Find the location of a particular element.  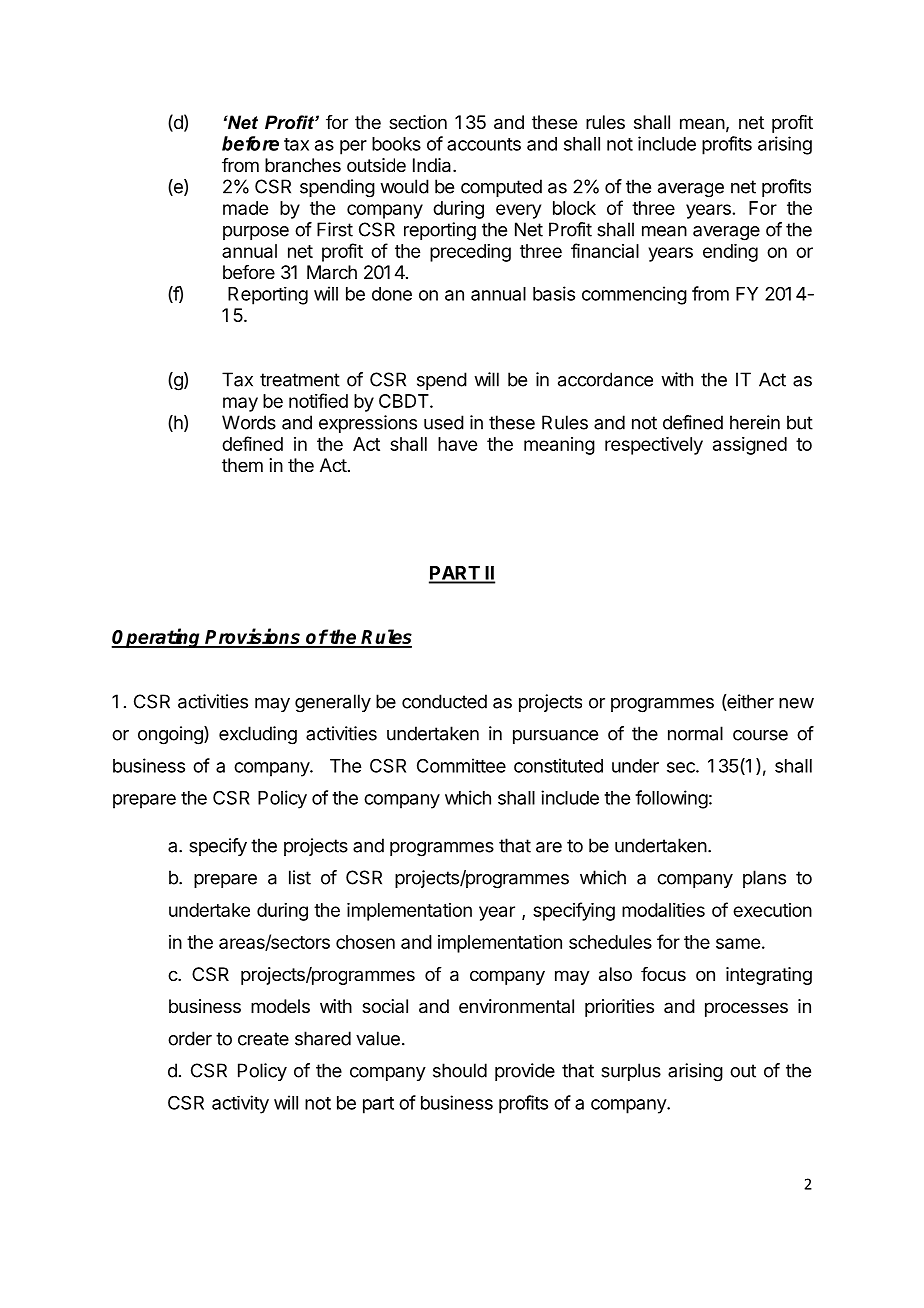

assigned is located at coordinates (750, 446).
